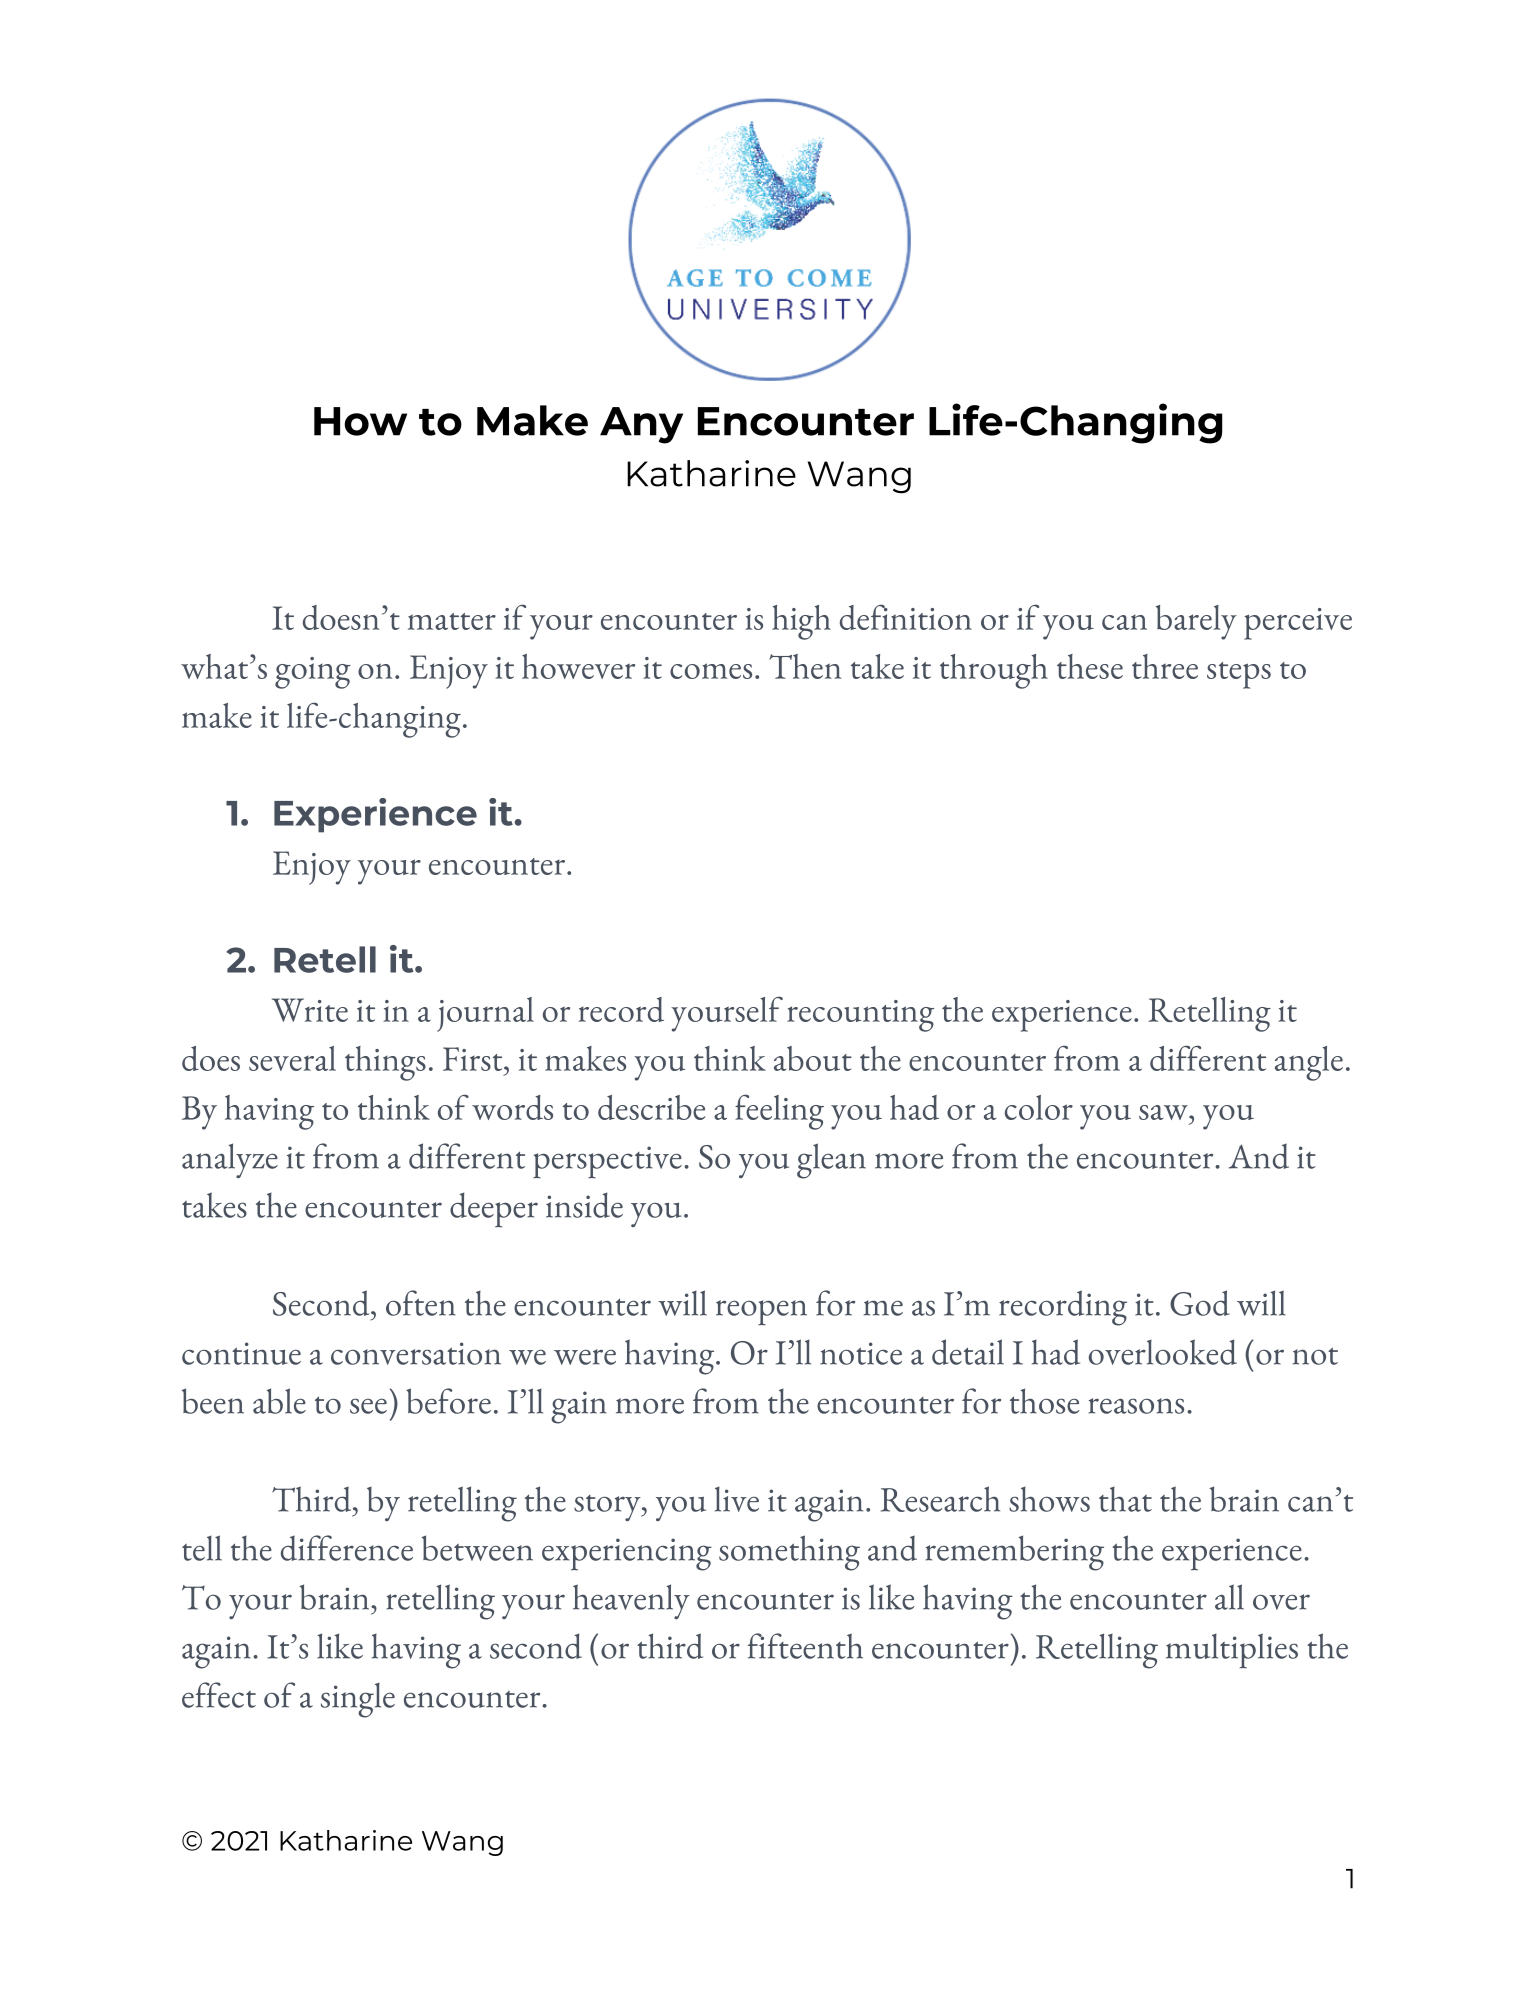 The height and width of the screenshot is (1990, 1538). I want to click on matter, so click(452, 621).
